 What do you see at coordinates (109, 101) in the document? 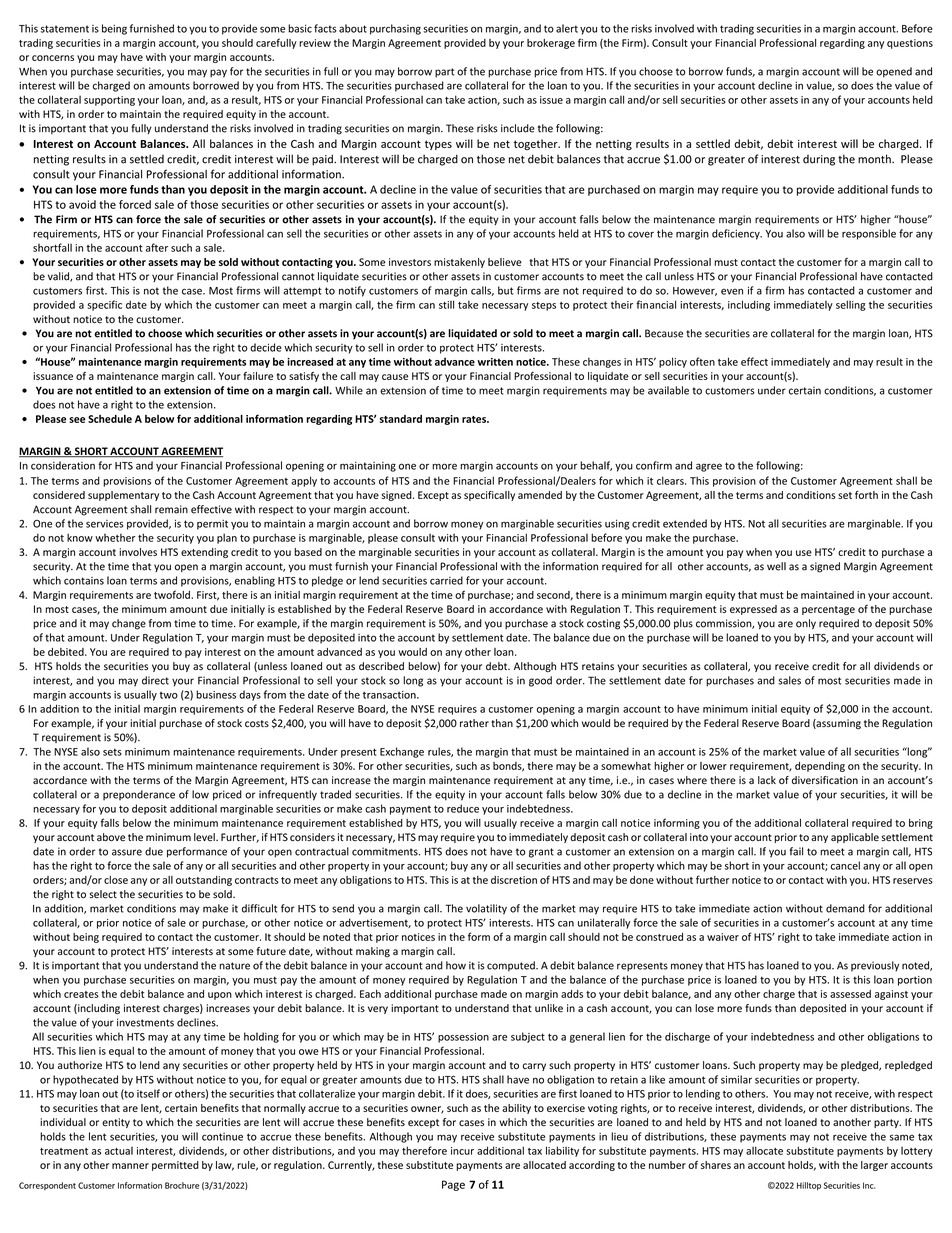
I see `supporting` at bounding box center [109, 101].
